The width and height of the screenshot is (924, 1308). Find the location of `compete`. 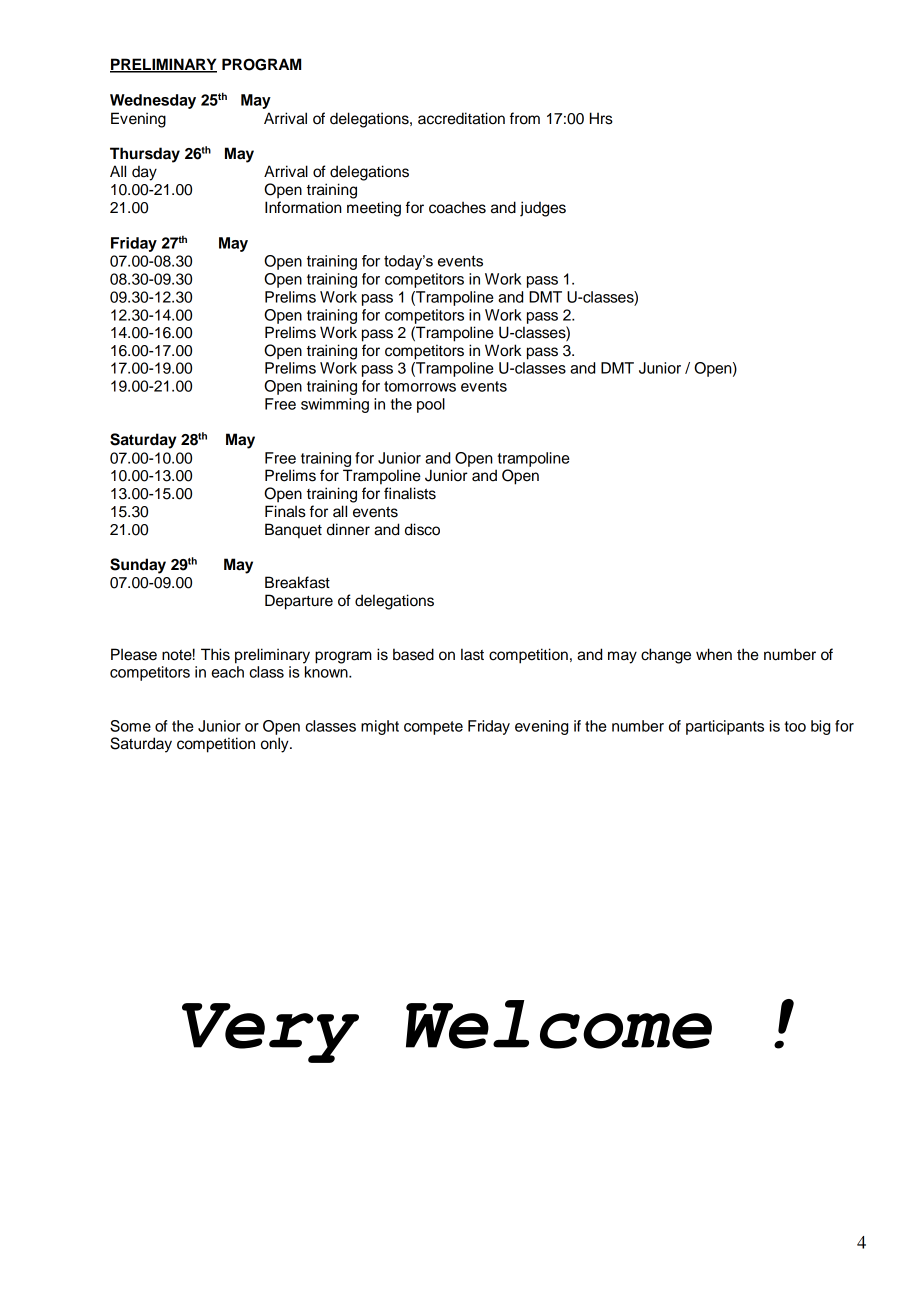

compete is located at coordinates (433, 728).
